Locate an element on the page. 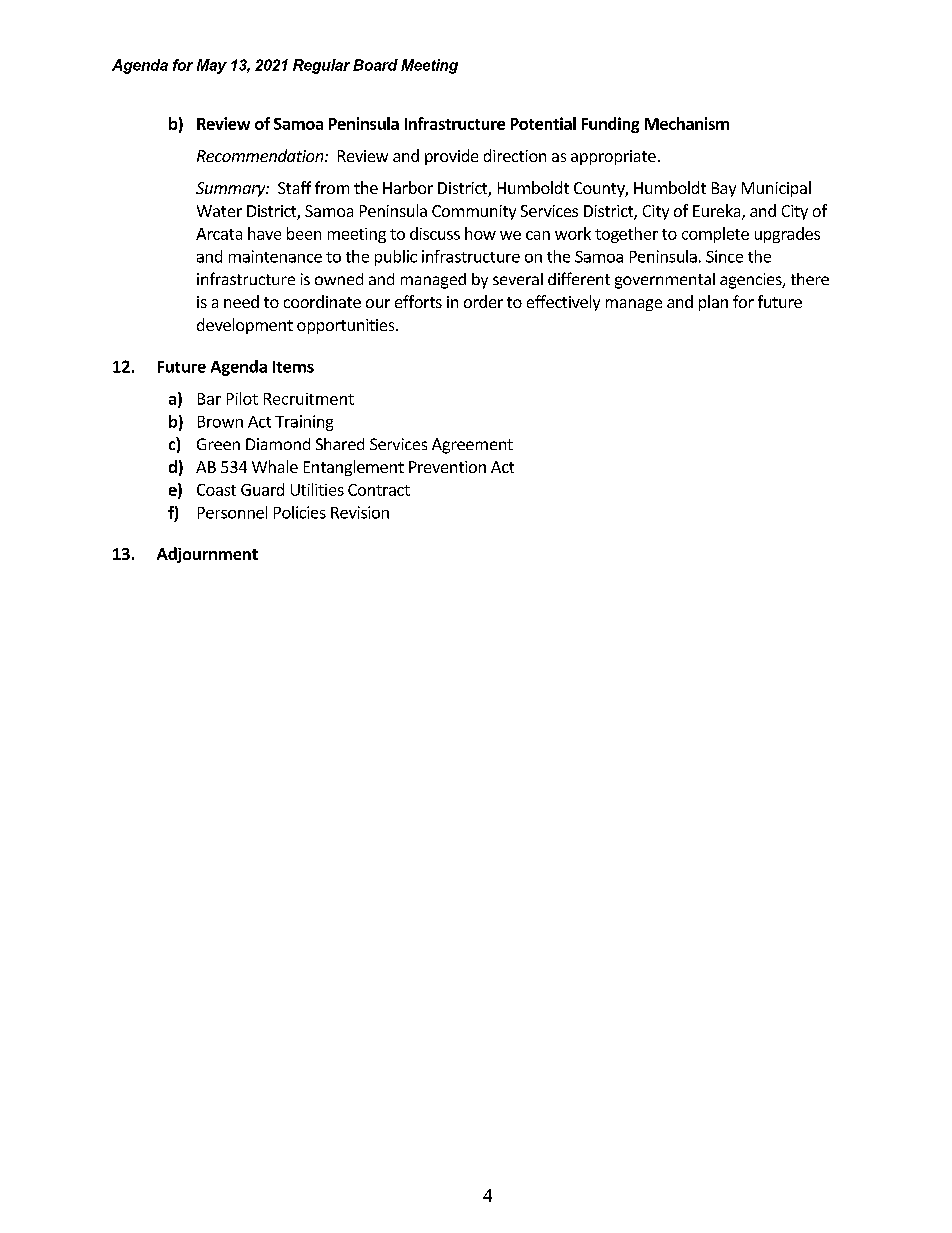  Prevention is located at coordinates (447, 467).
